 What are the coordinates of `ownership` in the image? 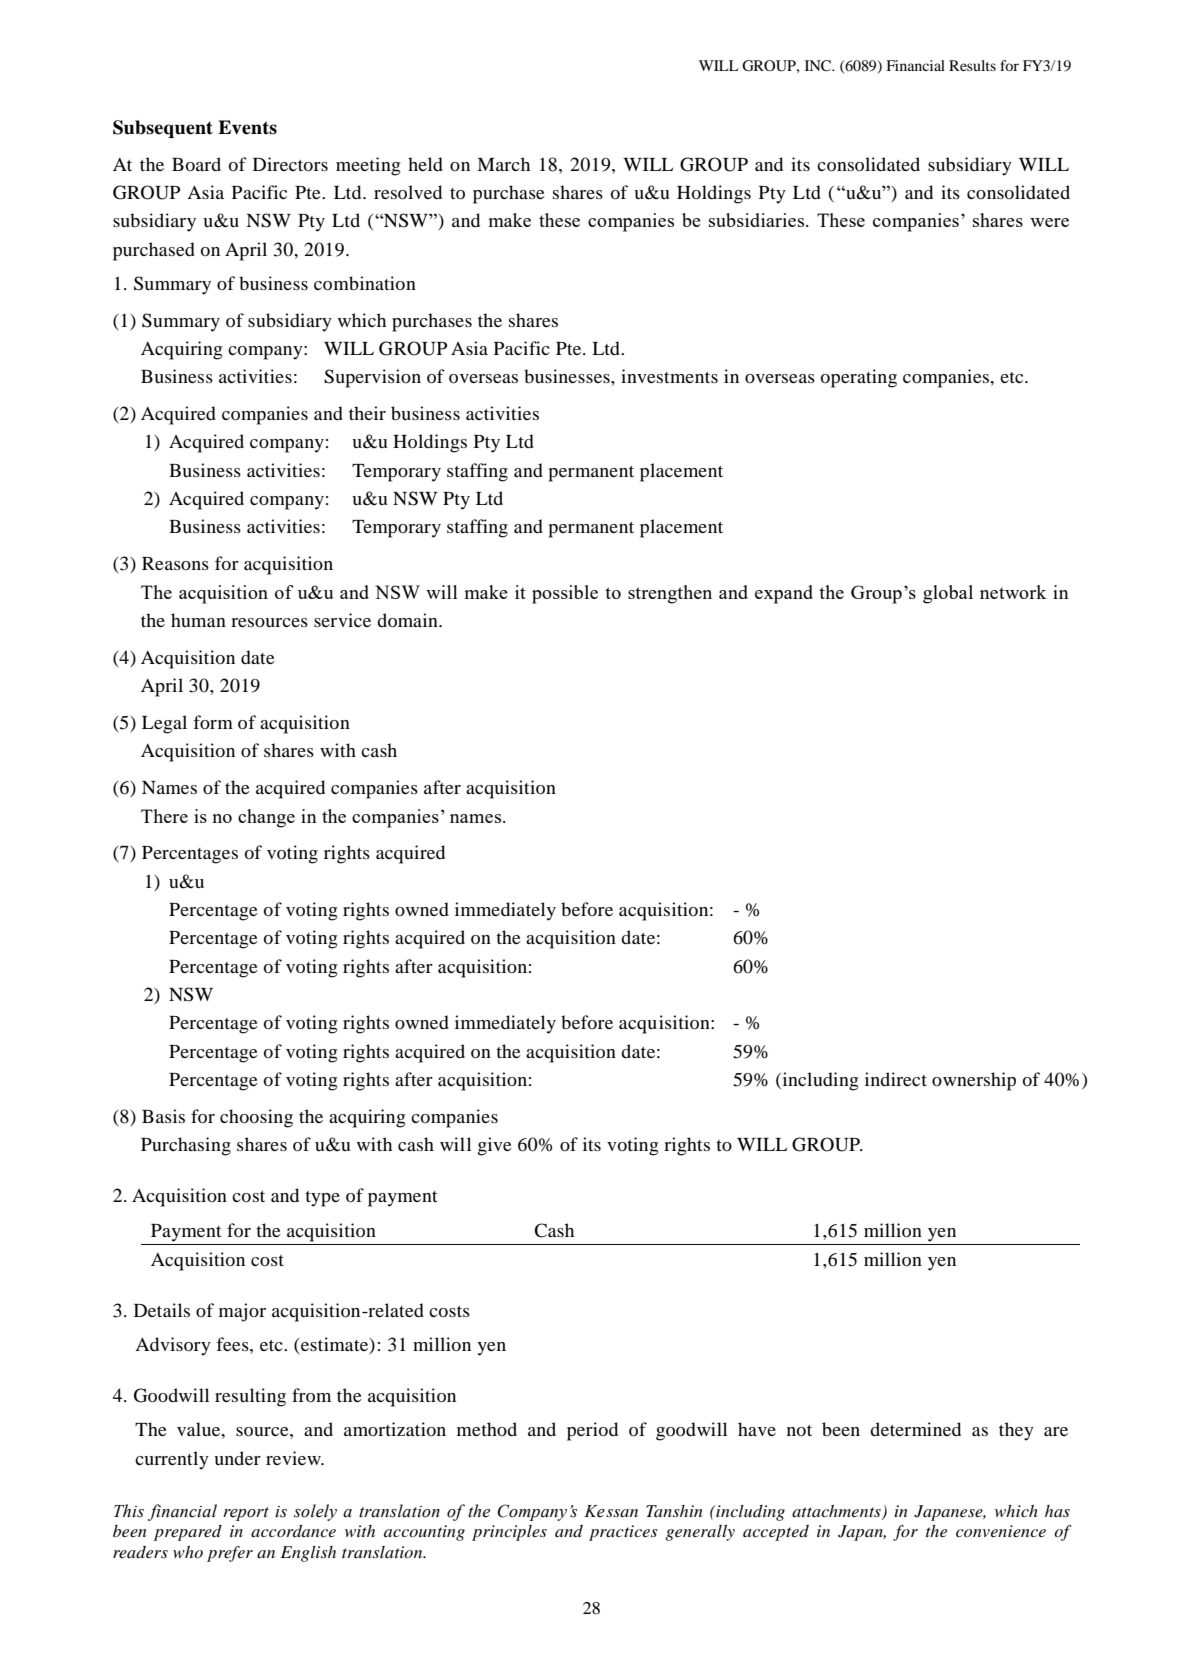 It's located at (974, 1081).
